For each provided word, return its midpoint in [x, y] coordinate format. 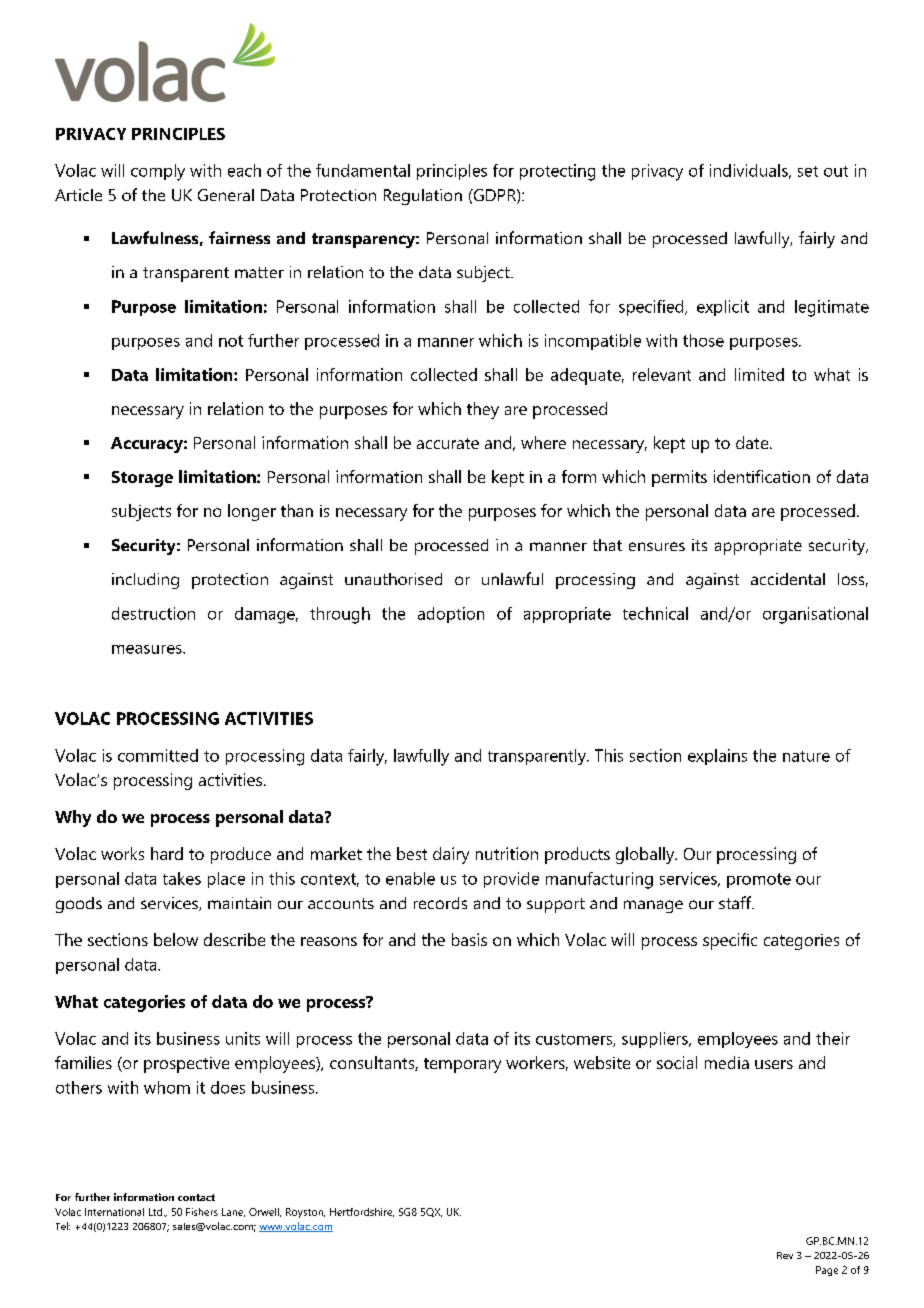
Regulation [423, 197]
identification [762, 476]
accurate [448, 443]
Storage [142, 479]
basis [469, 939]
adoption [451, 615]
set [808, 171]
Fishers [202, 1212]
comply [158, 172]
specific [730, 941]
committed [158, 755]
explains [717, 757]
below [176, 939]
